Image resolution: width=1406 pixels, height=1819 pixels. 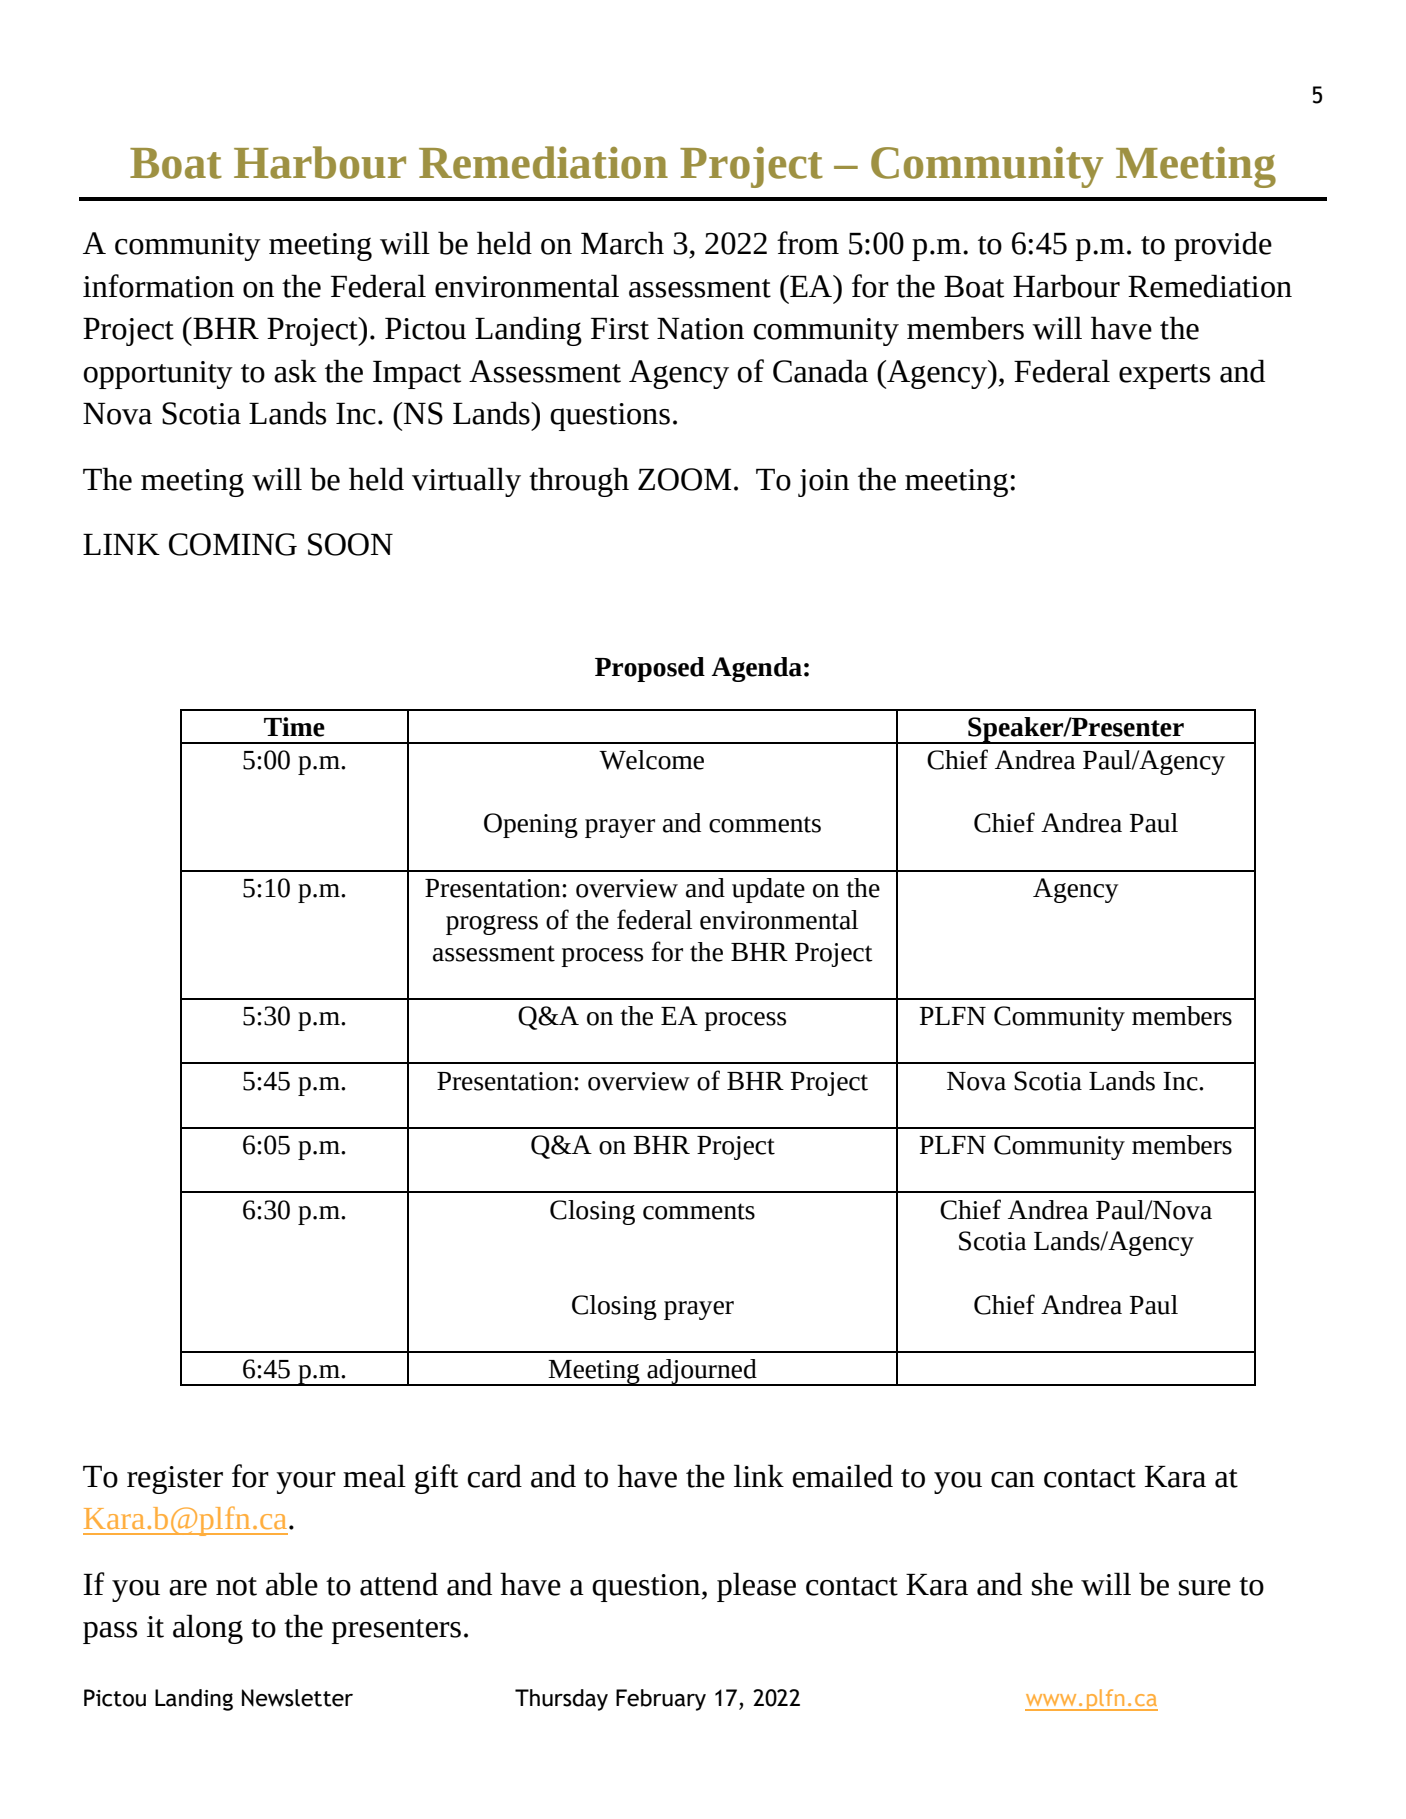 What do you see at coordinates (1052, 1584) in the screenshot?
I see `she` at bounding box center [1052, 1584].
